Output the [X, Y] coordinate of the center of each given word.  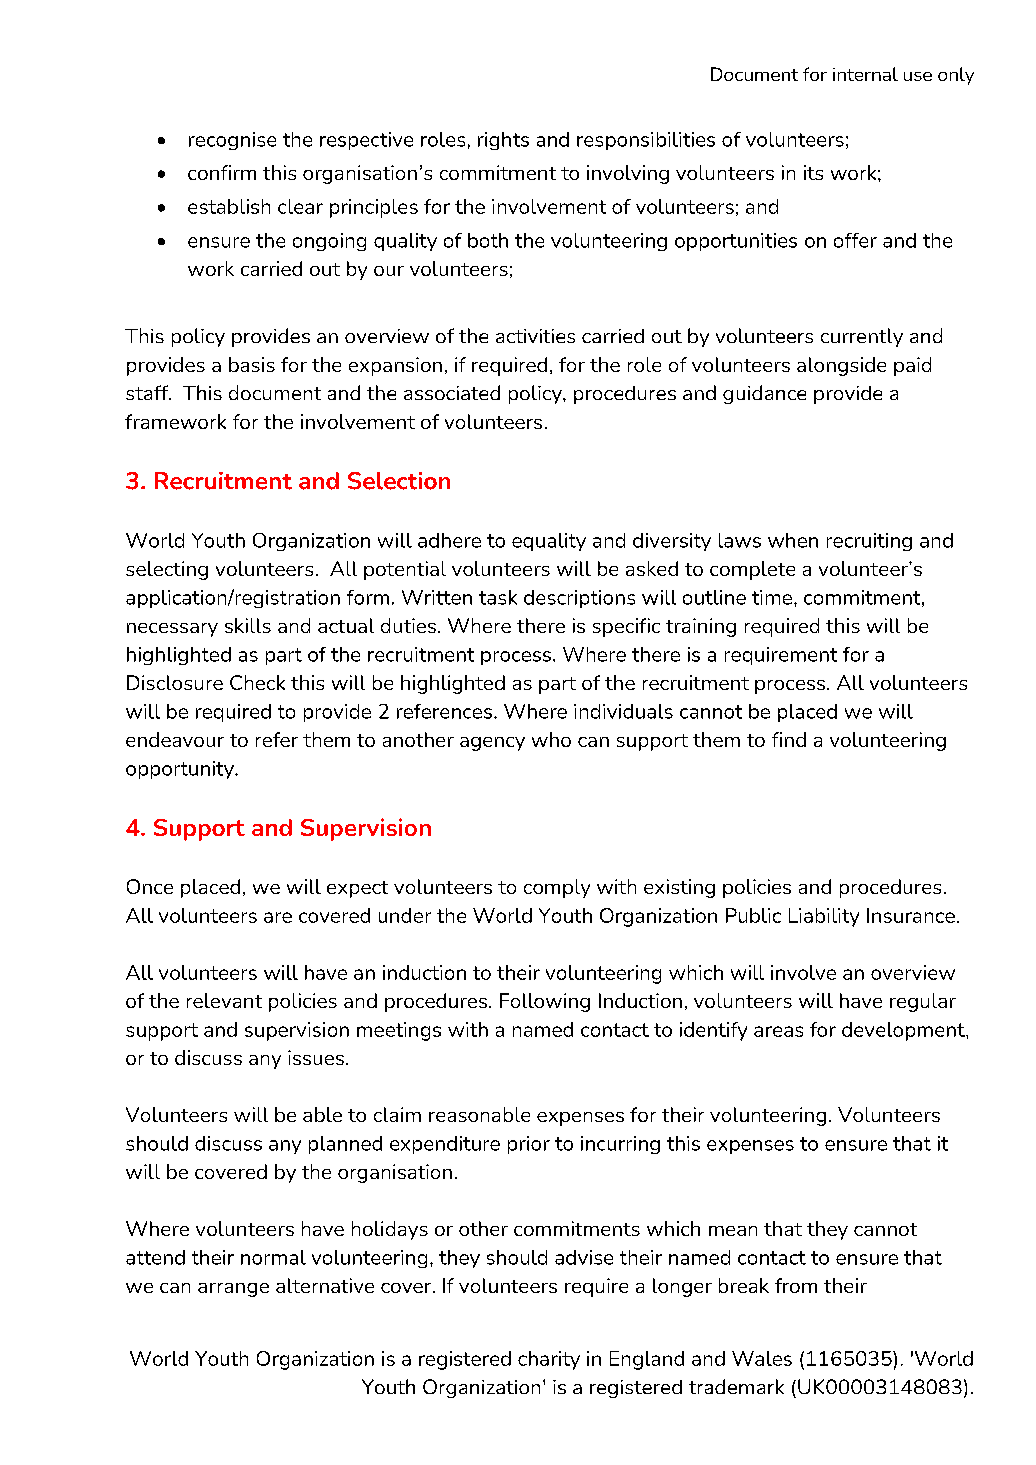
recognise [232, 141]
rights [503, 141]
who [551, 739]
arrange [233, 1290]
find [789, 739]
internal [865, 74]
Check [257, 682]
